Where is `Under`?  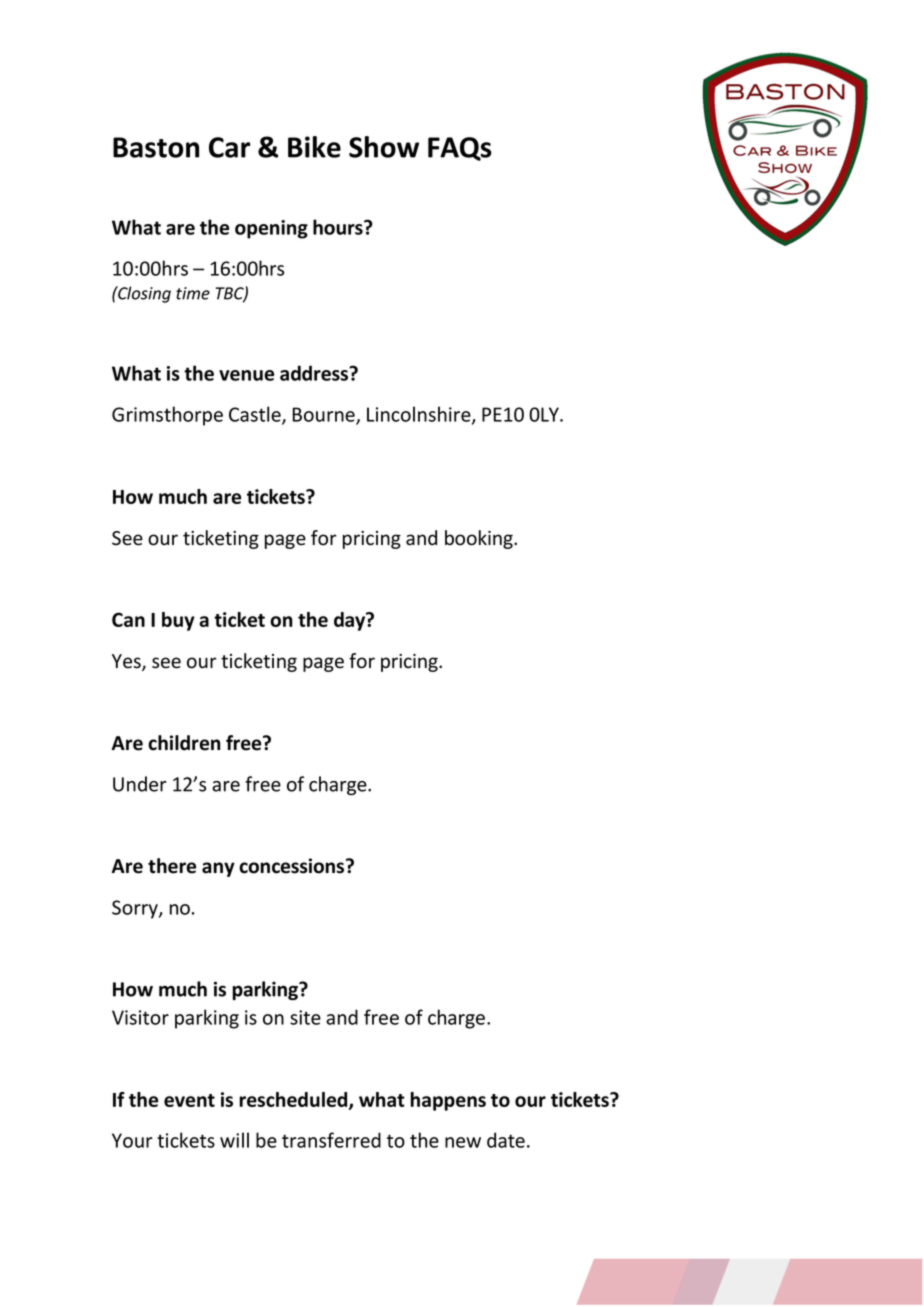
Under is located at coordinates (140, 784).
